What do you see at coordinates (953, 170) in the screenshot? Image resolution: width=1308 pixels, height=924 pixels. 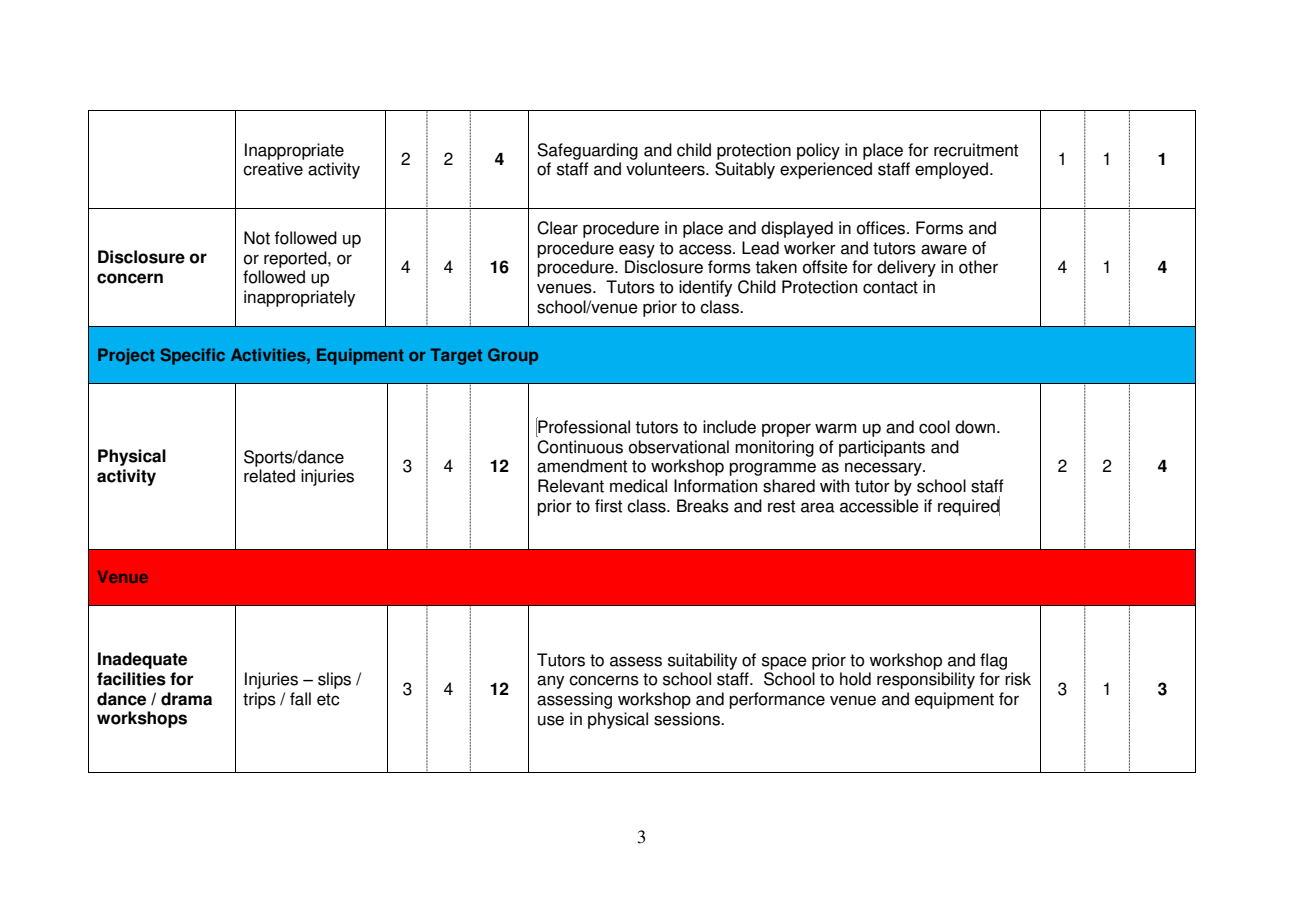 I see `employed` at bounding box center [953, 170].
